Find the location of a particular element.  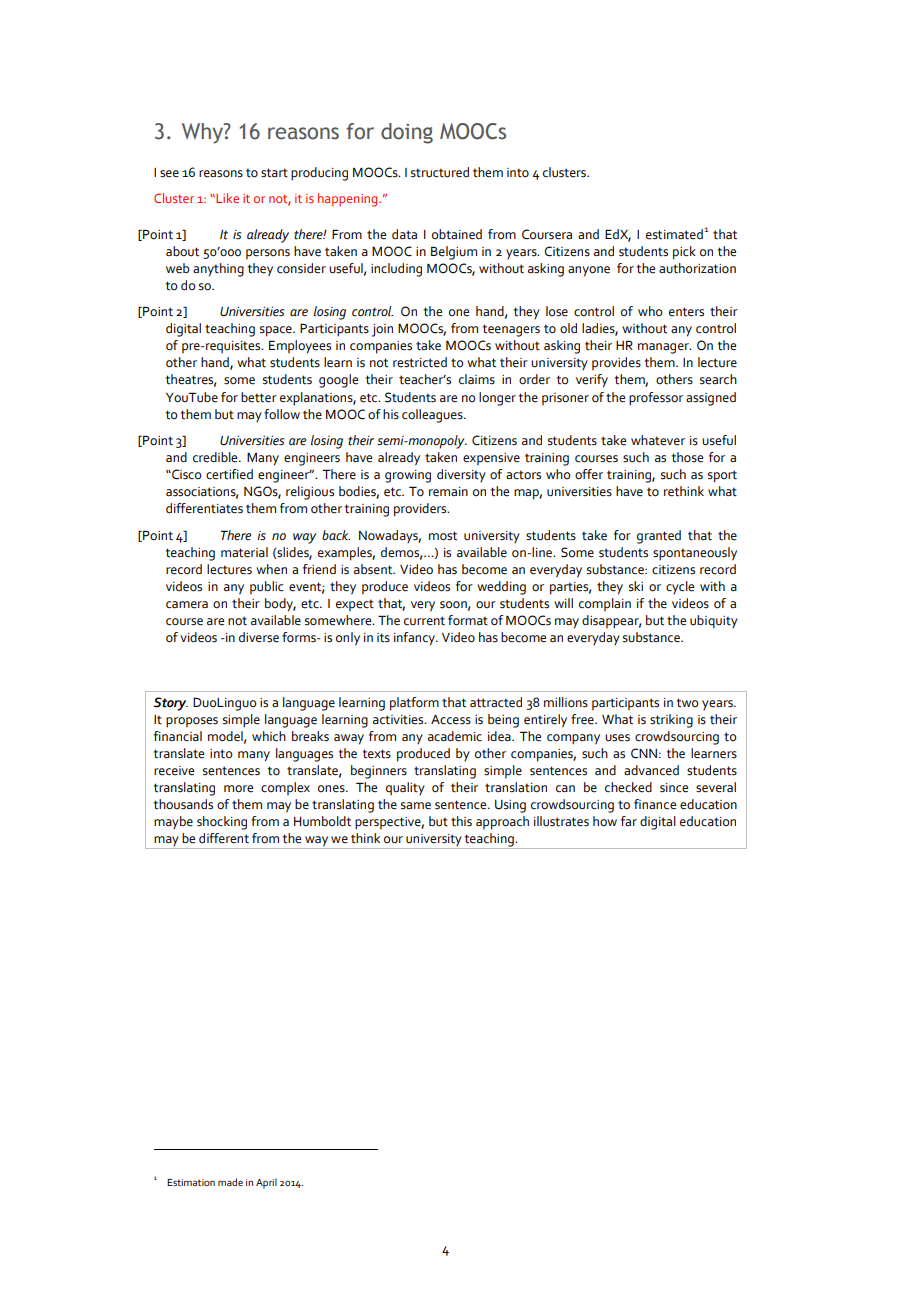

made is located at coordinates (230, 1182).
